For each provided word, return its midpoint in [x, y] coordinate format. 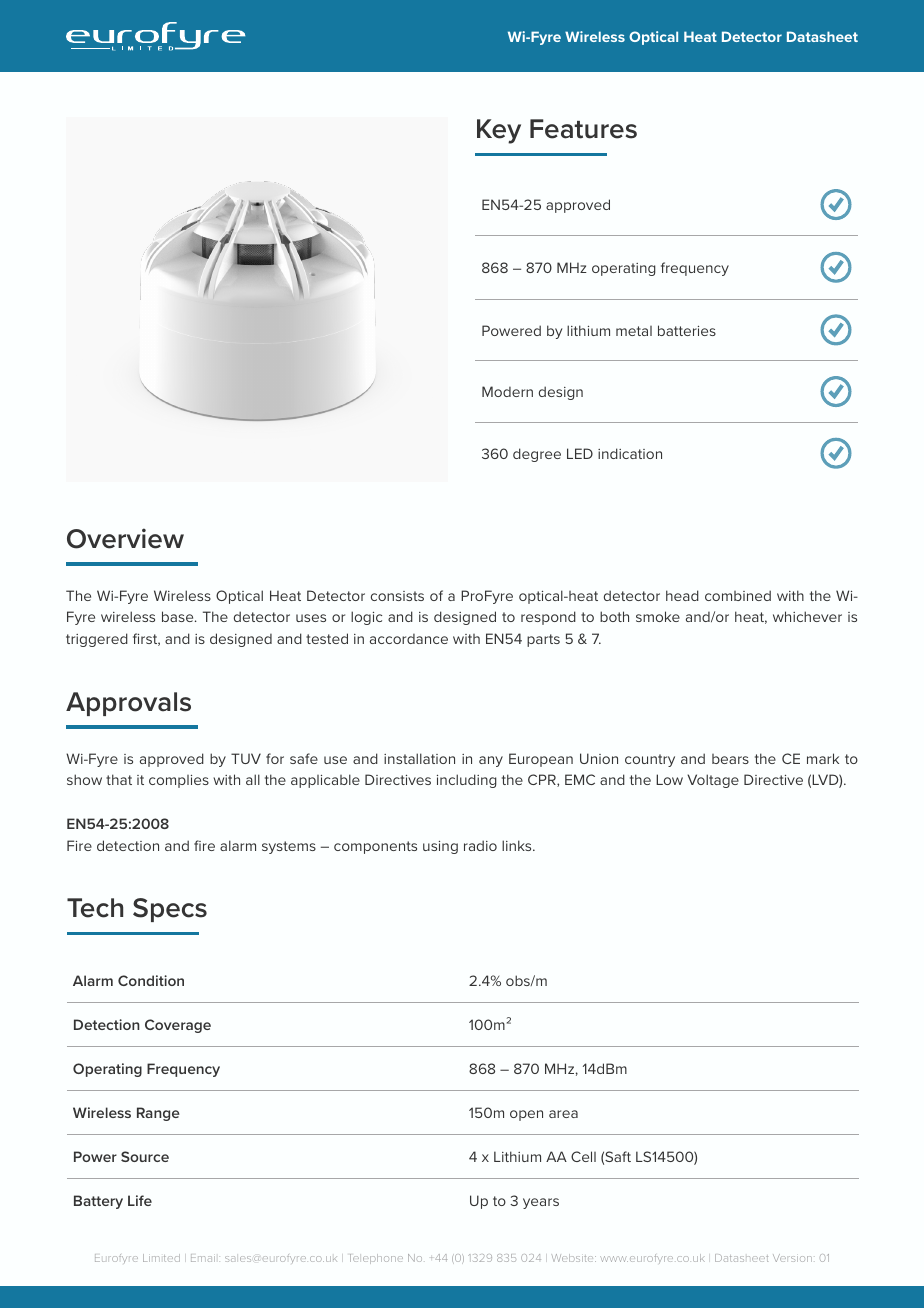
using [440, 847]
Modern [507, 391]
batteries [687, 330]
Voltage [713, 781]
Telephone [376, 1259]
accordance [409, 639]
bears [730, 759]
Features [583, 129]
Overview [125, 538]
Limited [161, 1258]
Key [499, 131]
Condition [151, 980]
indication [630, 453]
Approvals [128, 704]
